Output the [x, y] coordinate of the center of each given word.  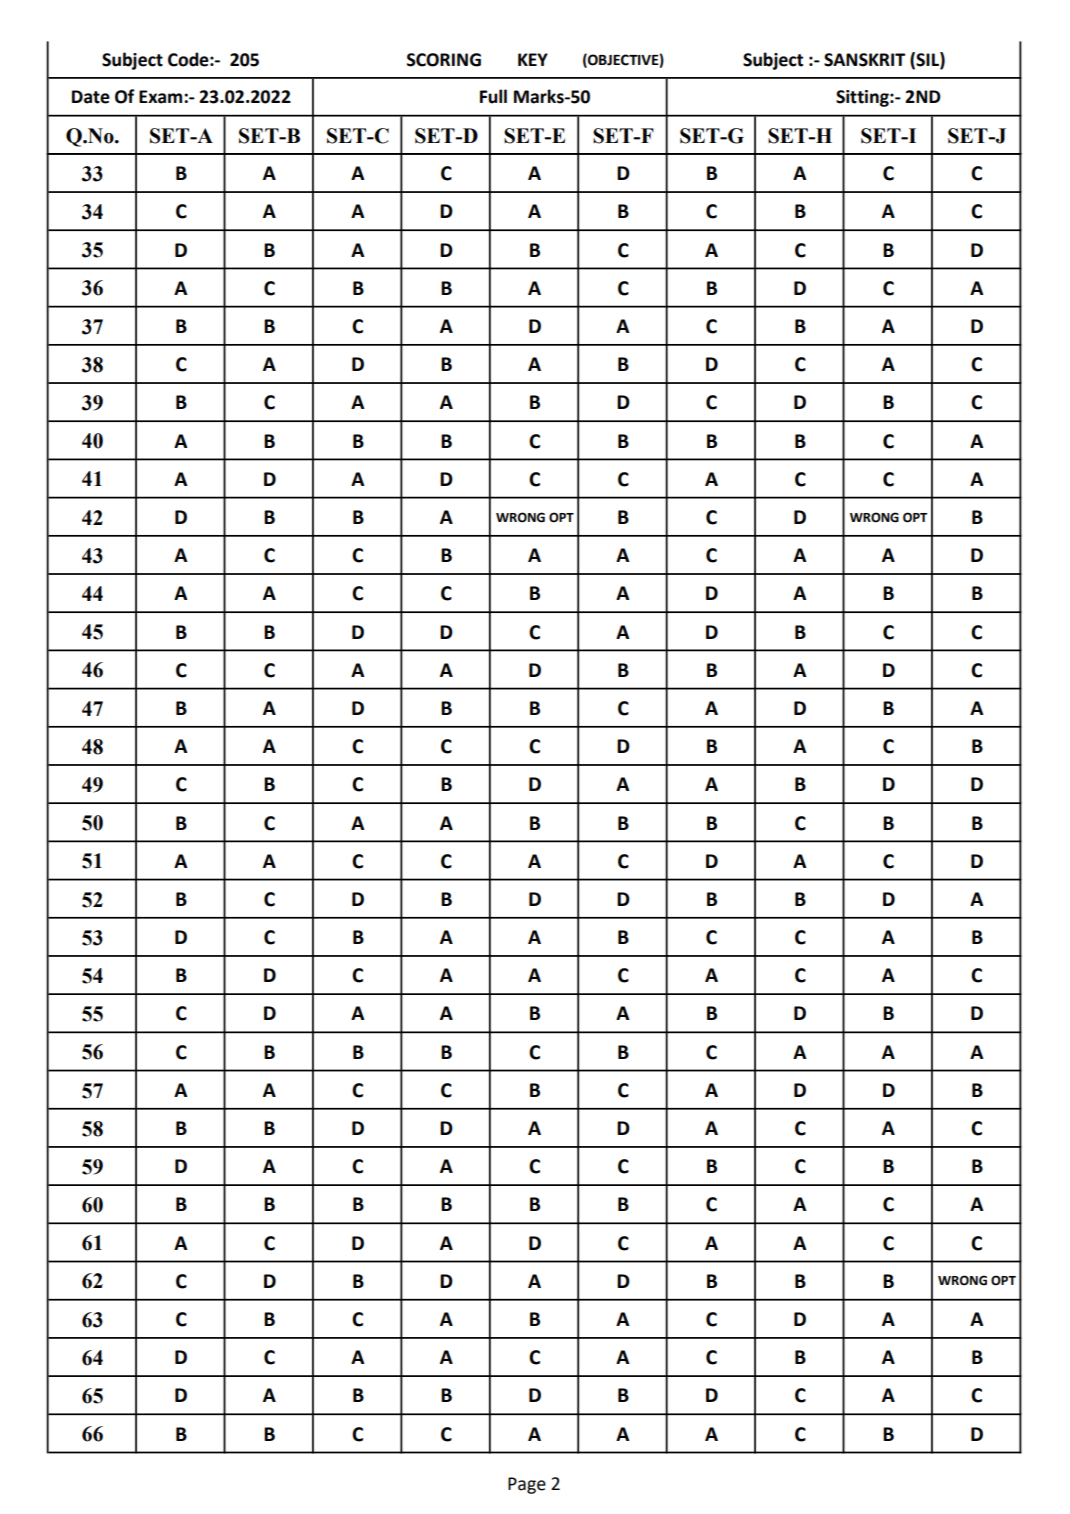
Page [527, 1485]
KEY [533, 59]
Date [91, 97]
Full [493, 96]
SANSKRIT [864, 60]
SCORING [444, 60]
